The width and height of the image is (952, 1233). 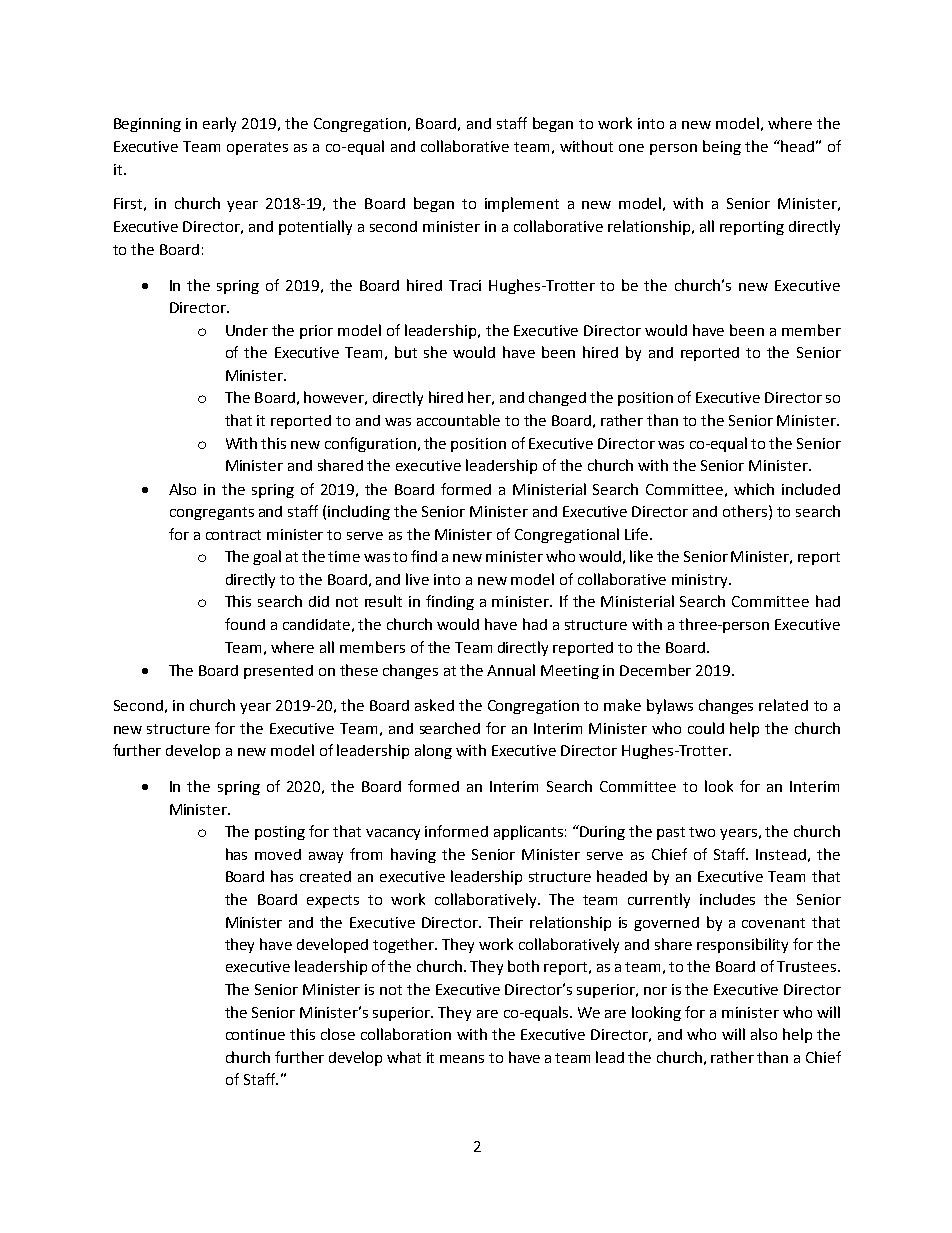 What do you see at coordinates (257, 148) in the image?
I see `operates` at bounding box center [257, 148].
